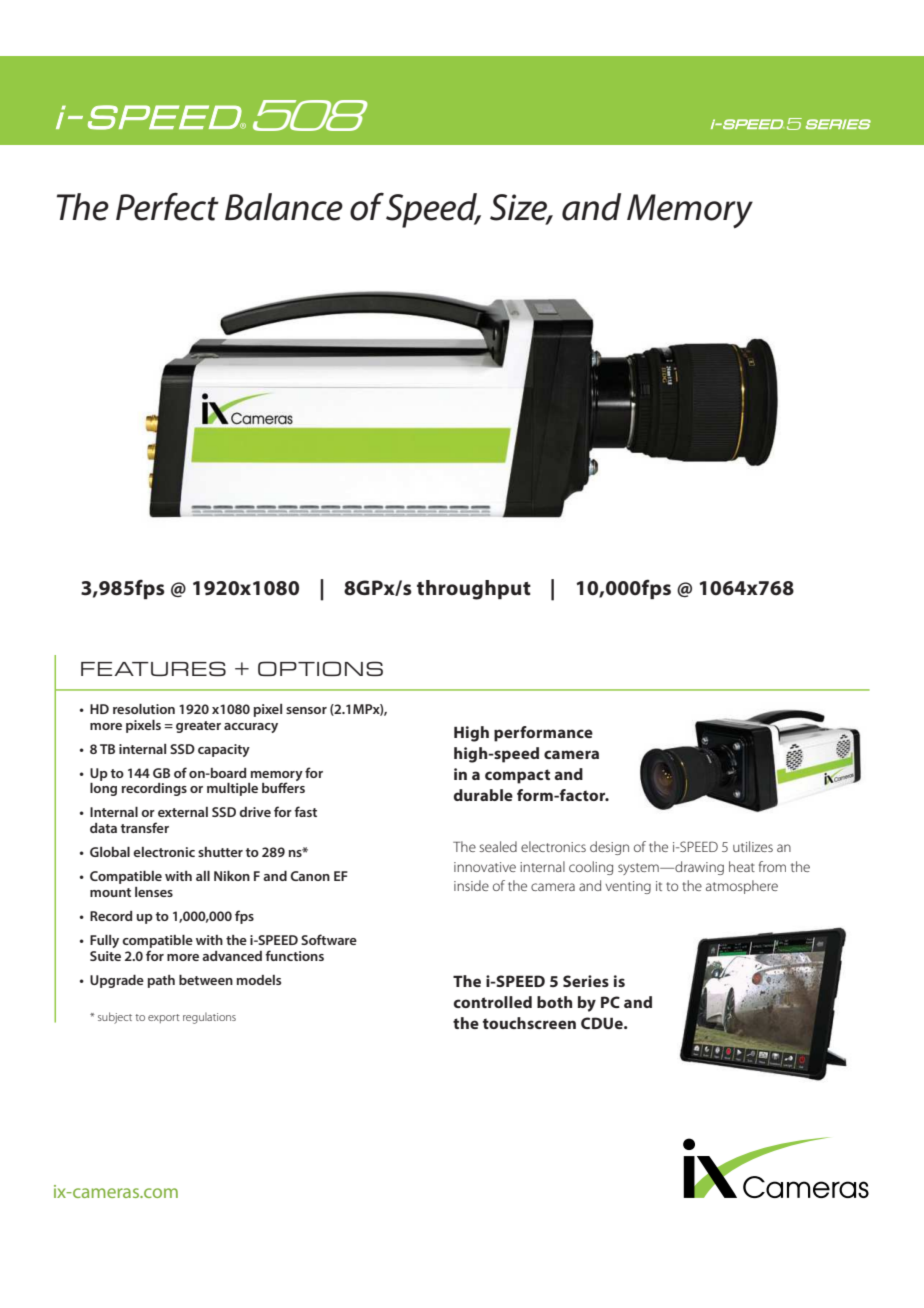 This screenshot has width=924, height=1308. I want to click on utilizes, so click(753, 846).
